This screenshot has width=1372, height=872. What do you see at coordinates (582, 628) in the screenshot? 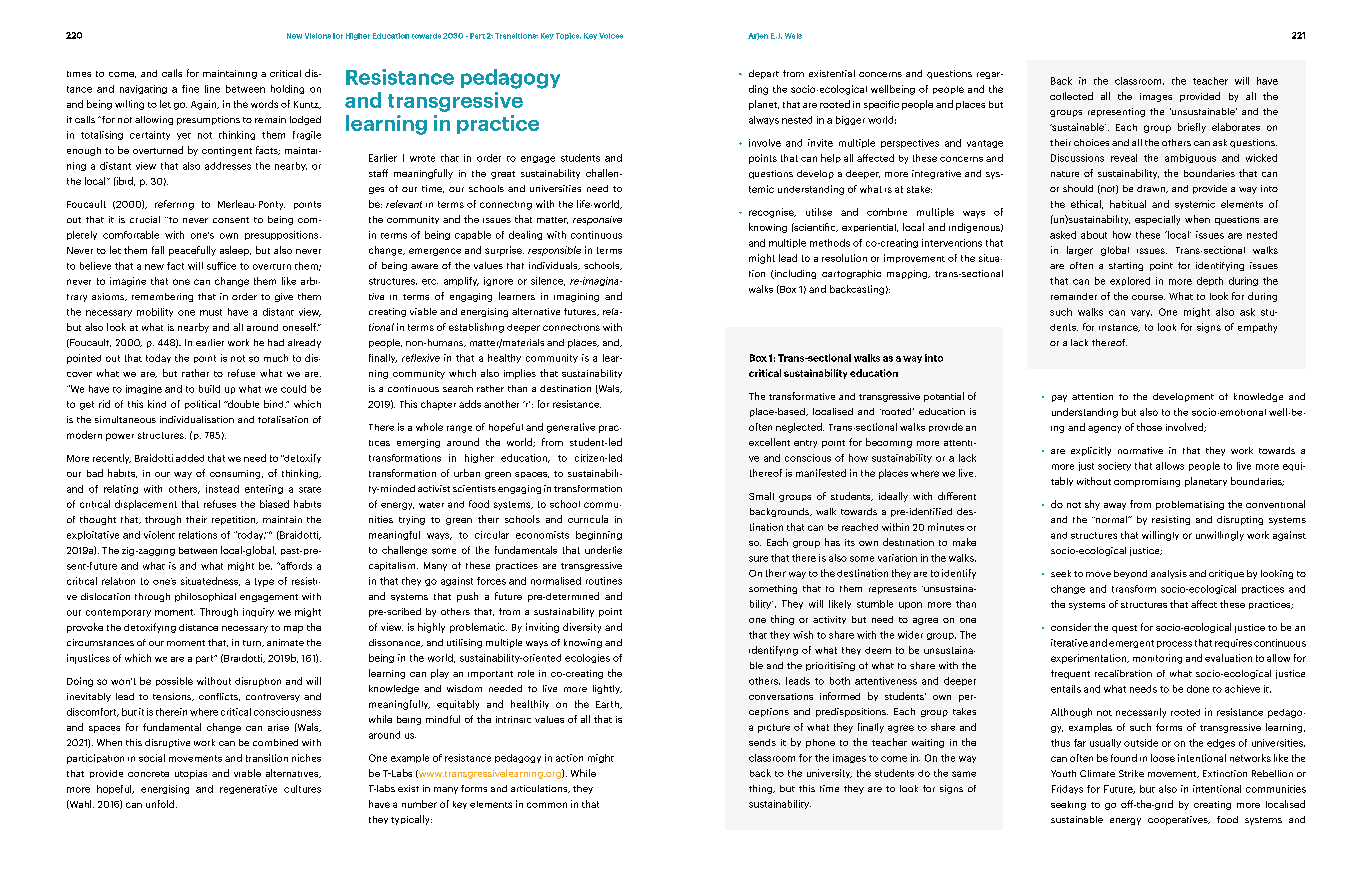
I see `diversity` at bounding box center [582, 628].
